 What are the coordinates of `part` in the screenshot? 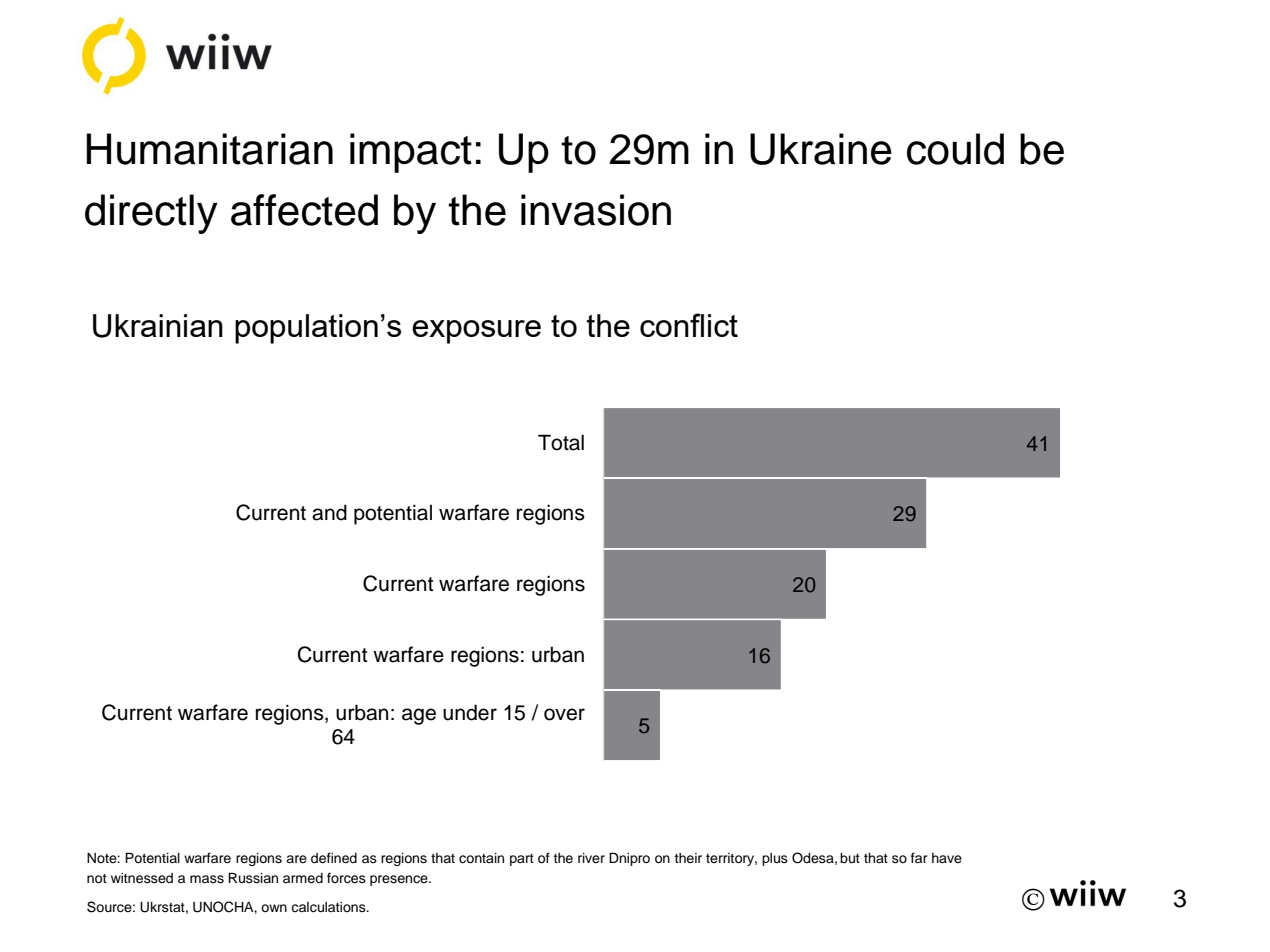 It's located at (522, 860).
